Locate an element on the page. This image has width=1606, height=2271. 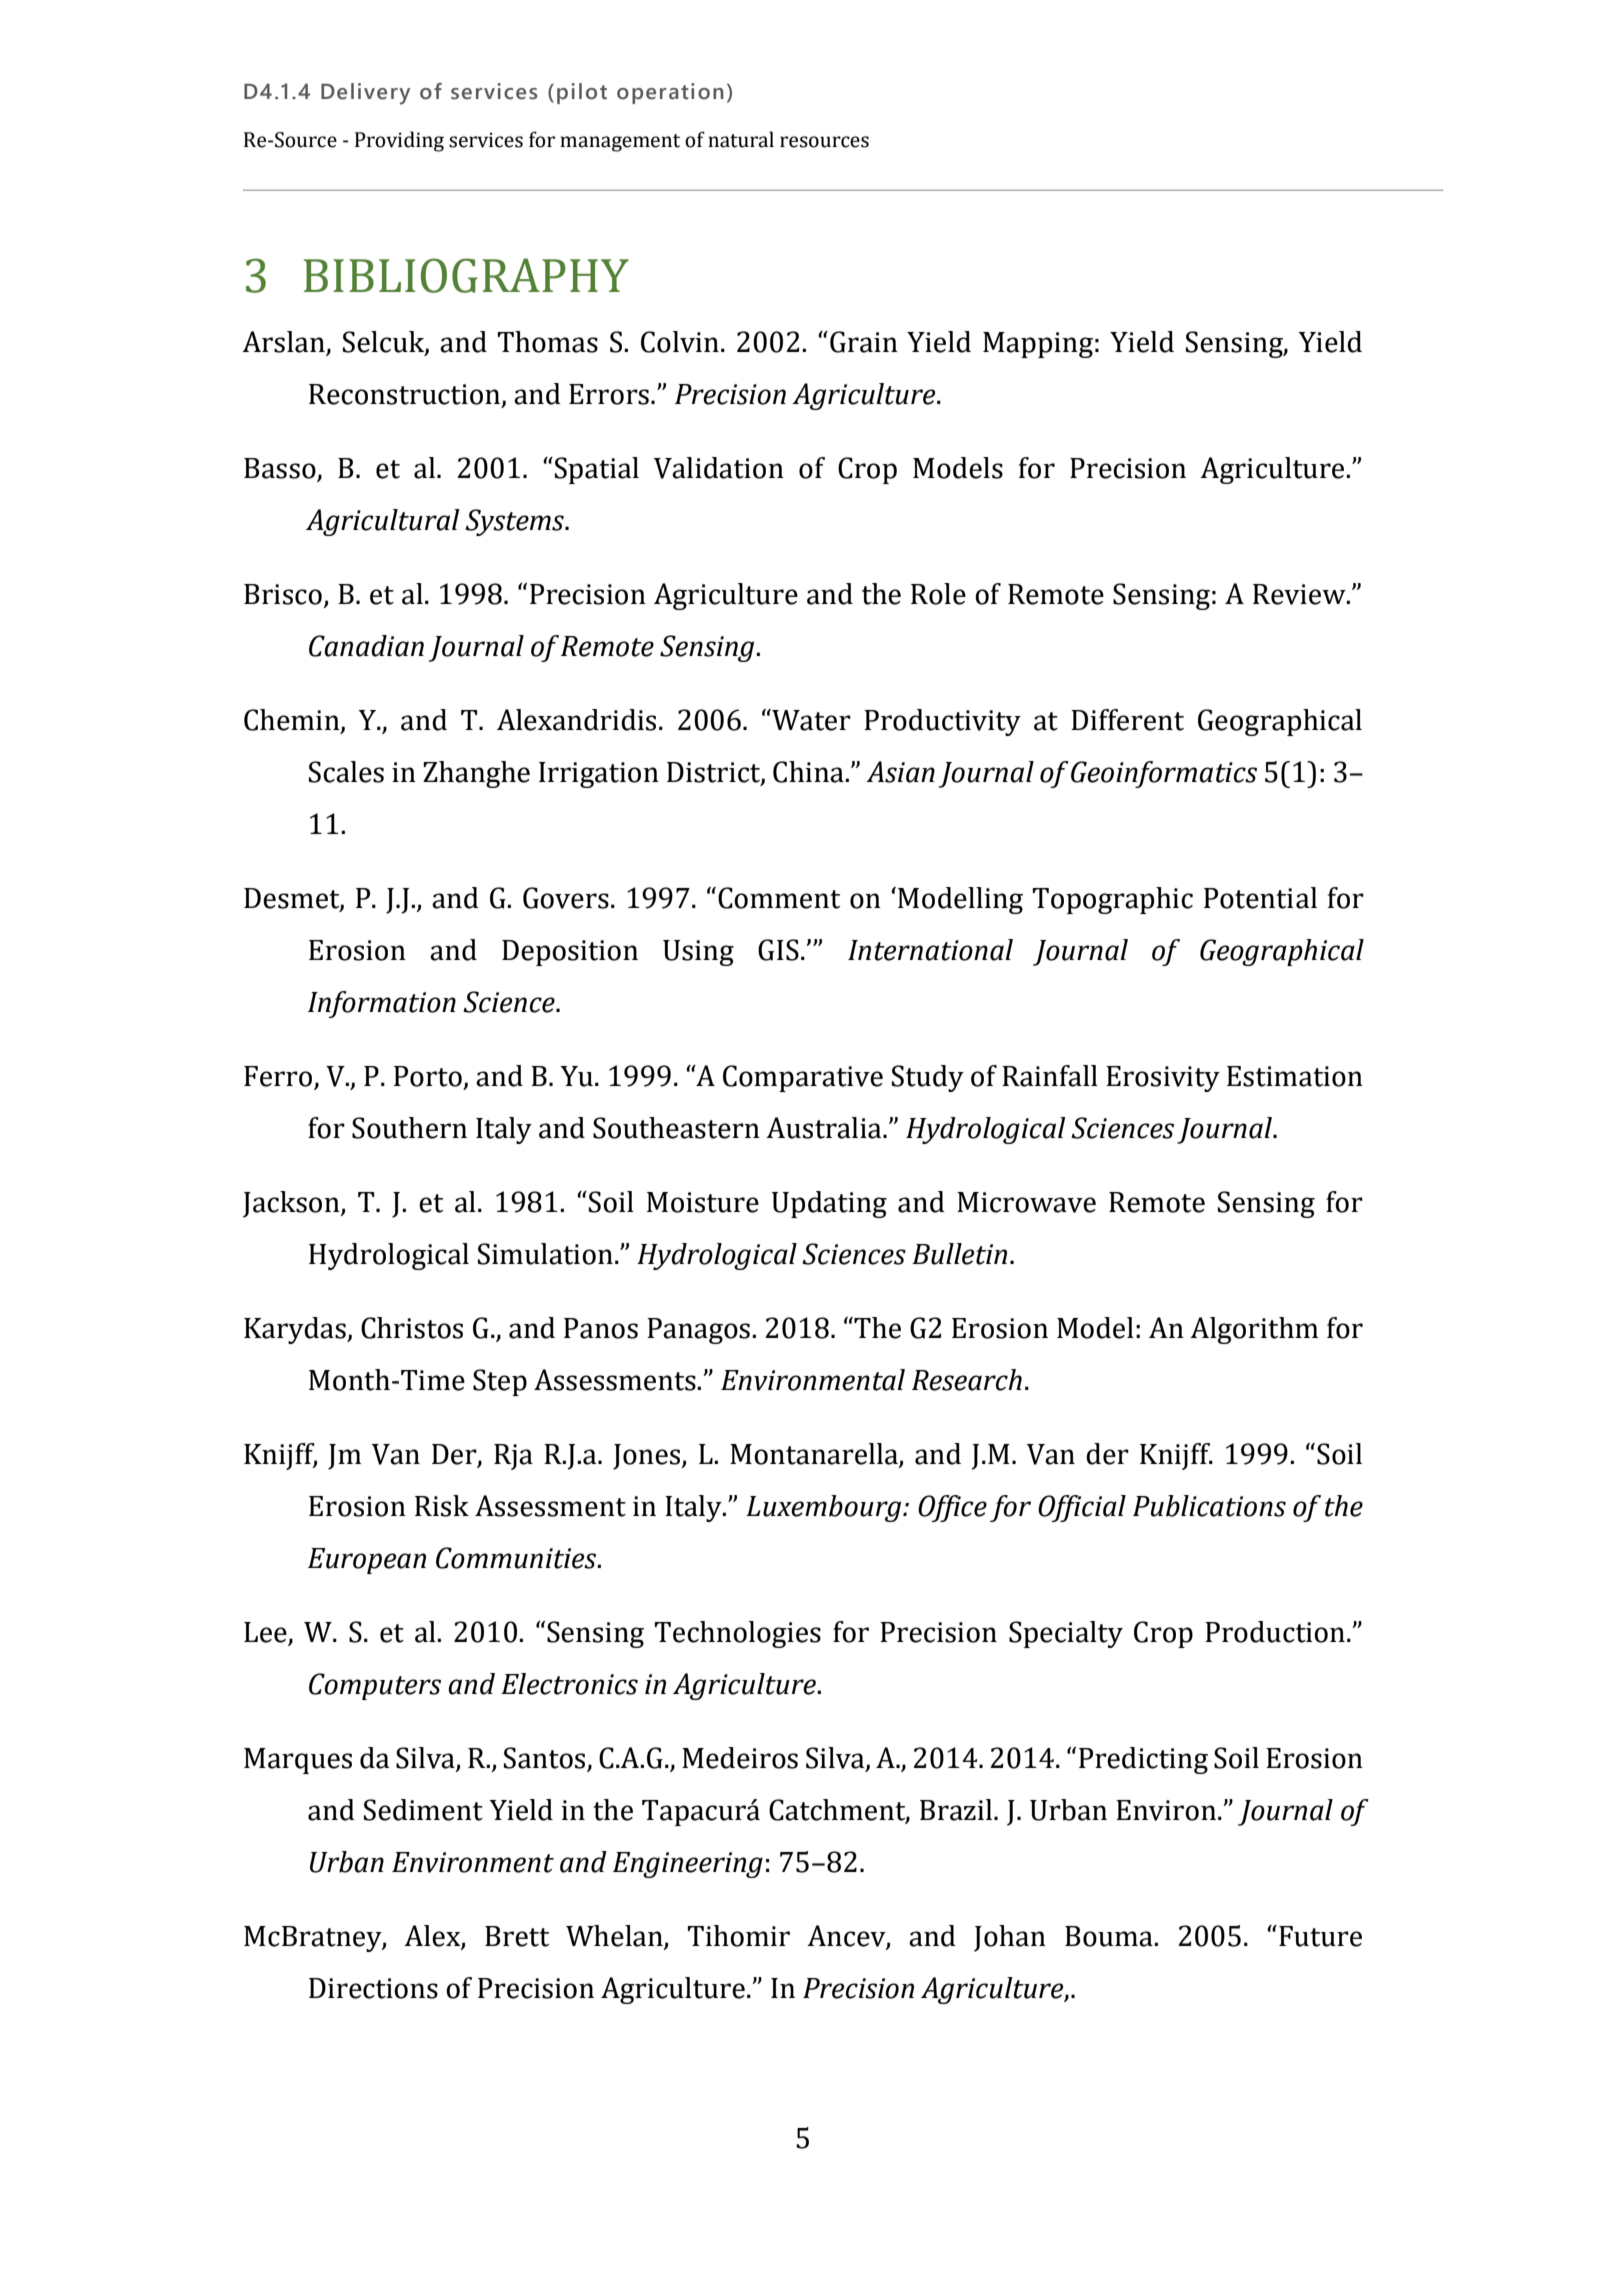
Providing is located at coordinates (399, 141).
